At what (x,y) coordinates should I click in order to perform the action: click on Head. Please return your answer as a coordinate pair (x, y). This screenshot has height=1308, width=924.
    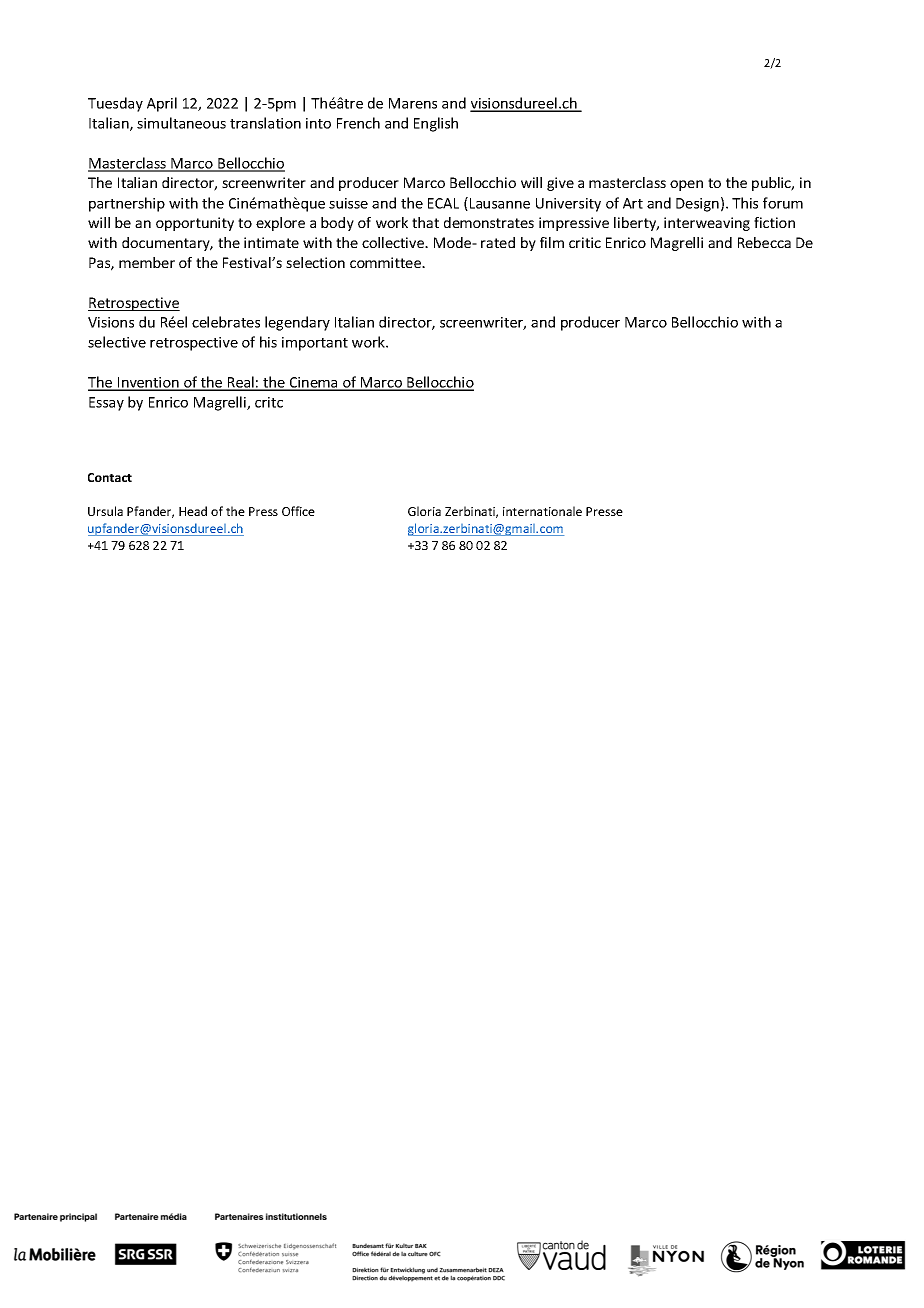
    Looking at the image, I should click on (193, 511).
